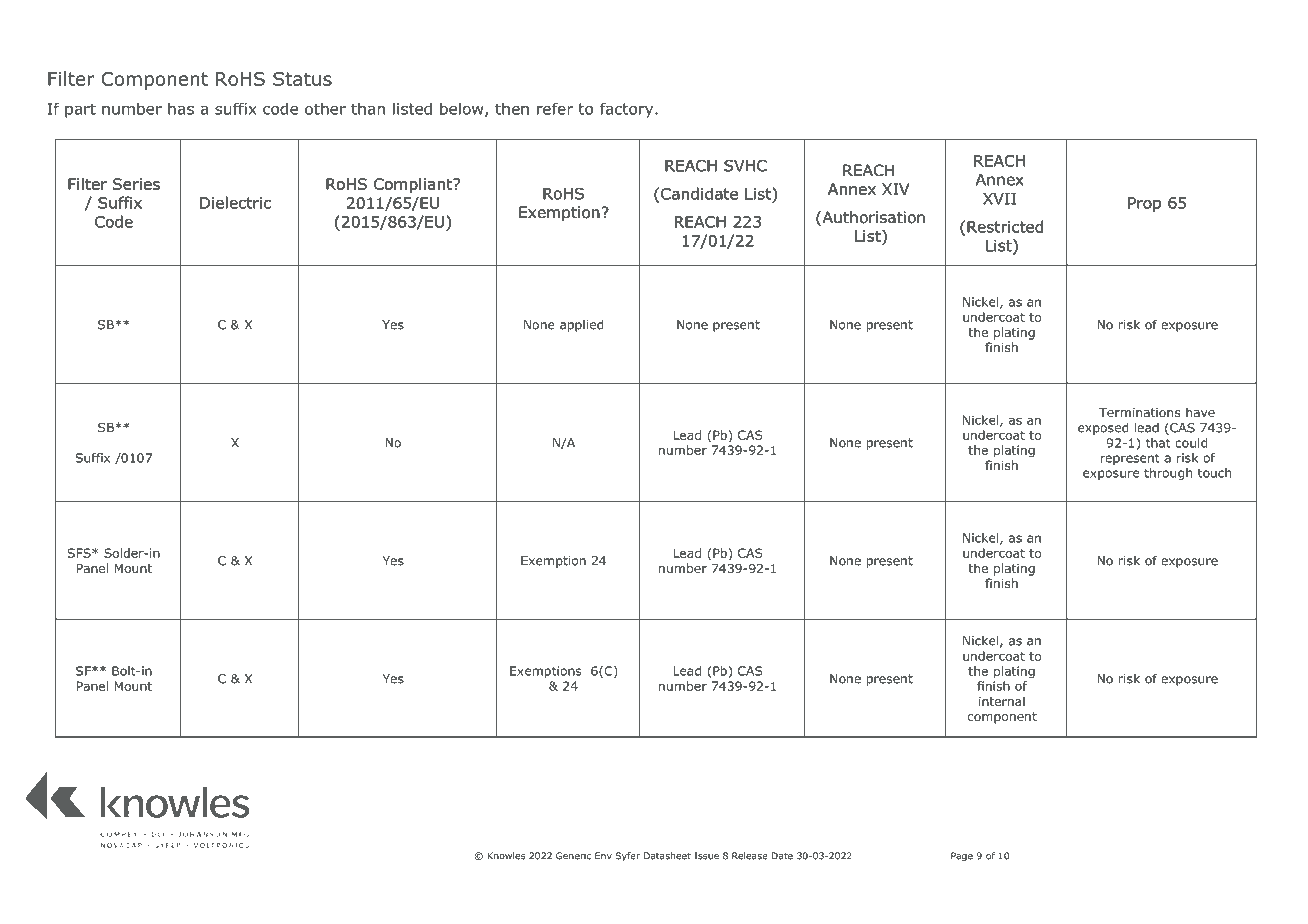  What do you see at coordinates (80, 553) in the screenshot?
I see `SFS` at bounding box center [80, 553].
